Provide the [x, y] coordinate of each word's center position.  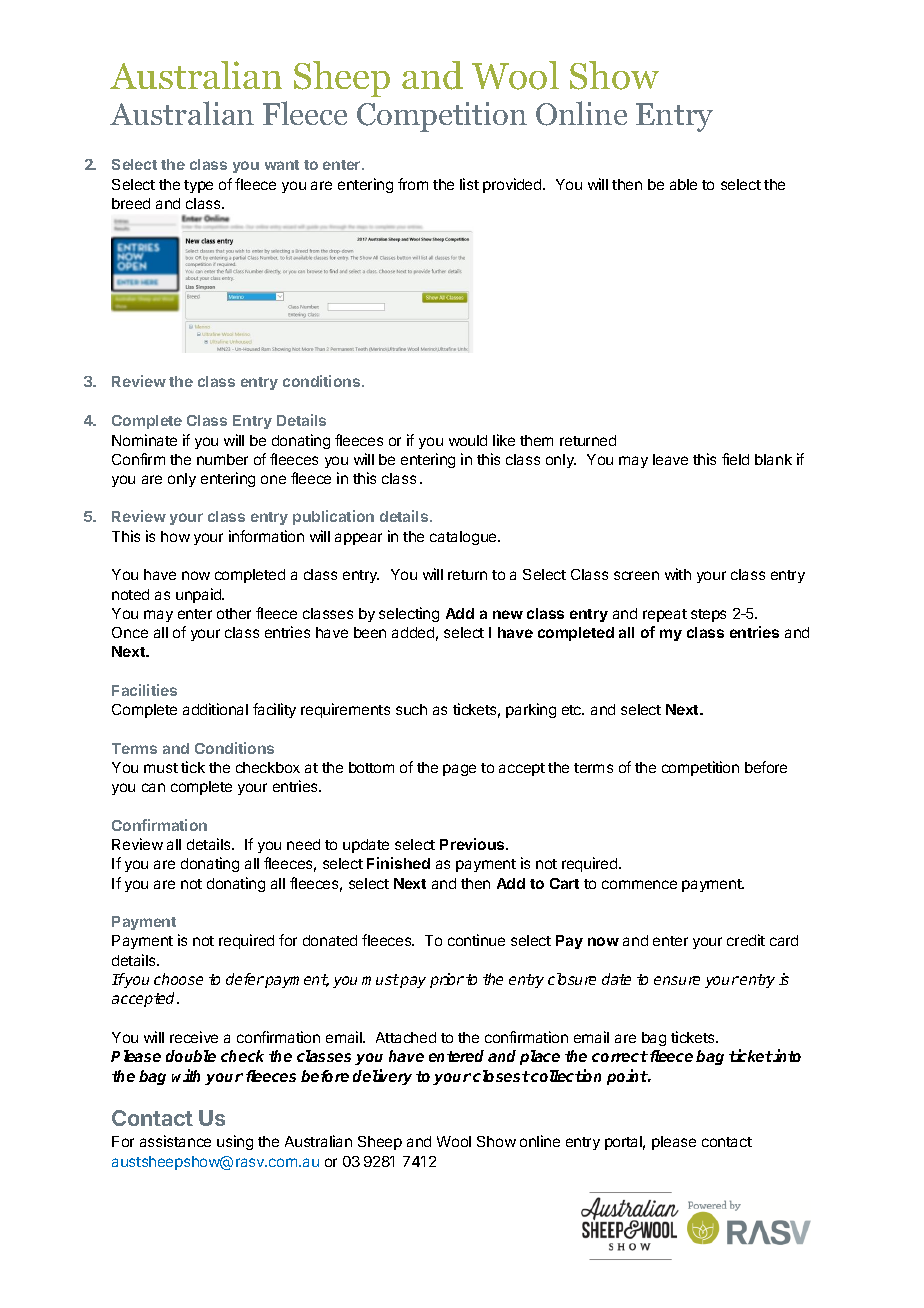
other [234, 613]
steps [708, 615]
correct [620, 1056]
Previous [473, 844]
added [413, 632]
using [235, 1142]
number [222, 459]
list [469, 184]
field [735, 459]
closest [501, 1076]
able [683, 184]
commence [639, 884]
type [198, 186]
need [303, 844]
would [468, 440]
